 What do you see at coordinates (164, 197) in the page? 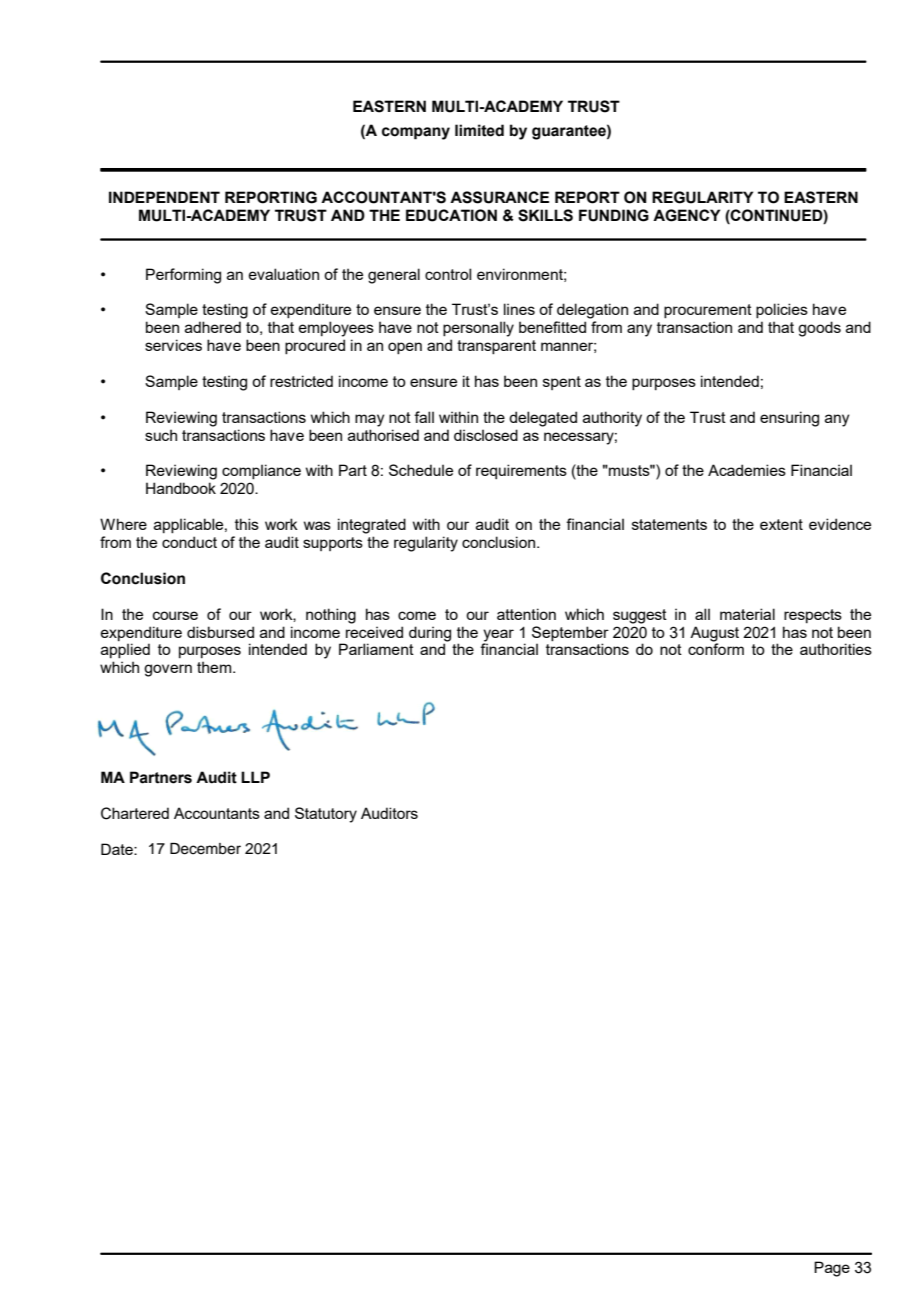
I see `INDEPENDENT` at bounding box center [164, 197].
